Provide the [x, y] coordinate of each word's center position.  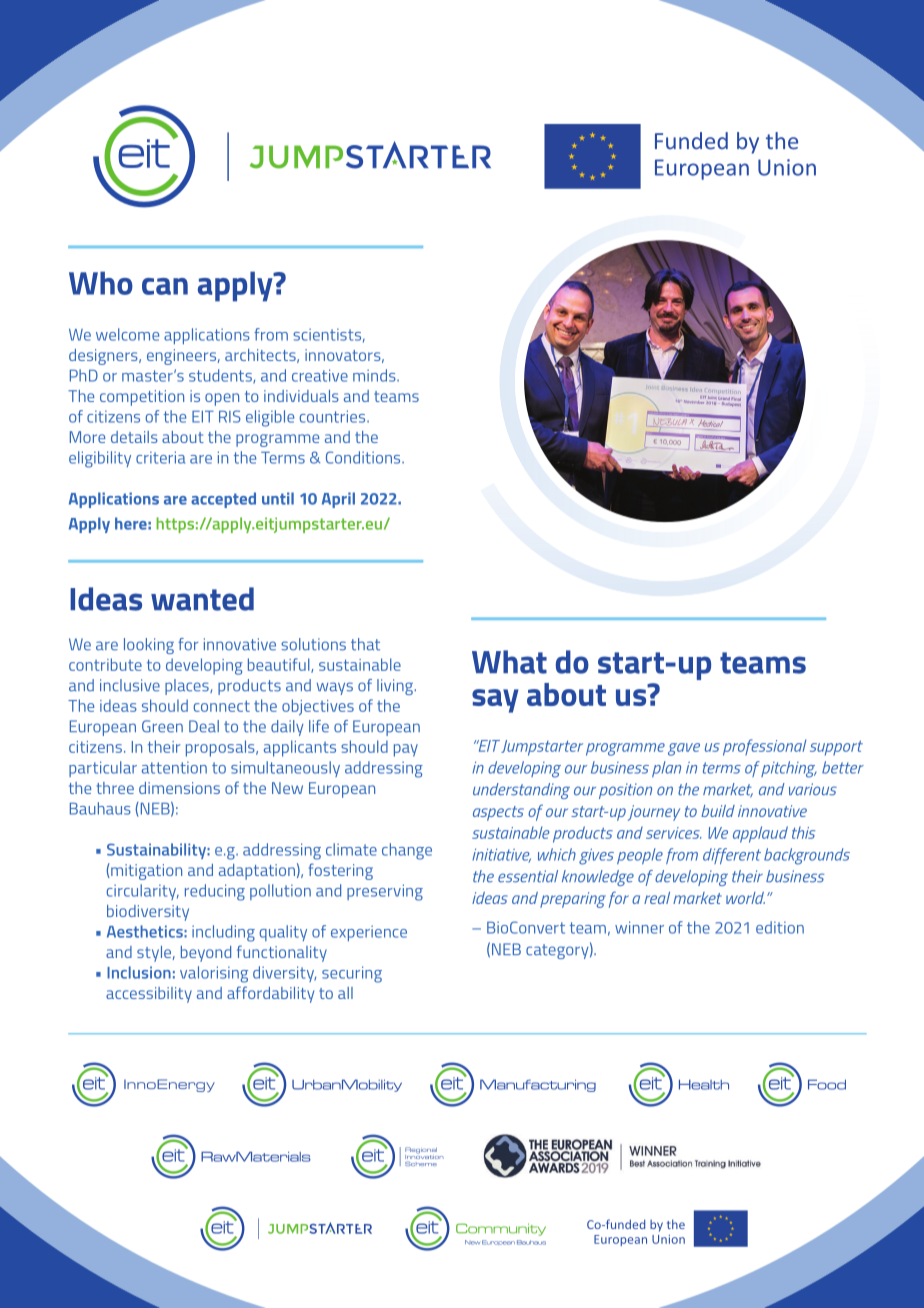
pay [406, 750]
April [338, 500]
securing [352, 974]
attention [174, 767]
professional [764, 747]
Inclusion [139, 972]
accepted [223, 500]
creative [320, 375]
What [509, 662]
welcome [127, 334]
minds [375, 375]
